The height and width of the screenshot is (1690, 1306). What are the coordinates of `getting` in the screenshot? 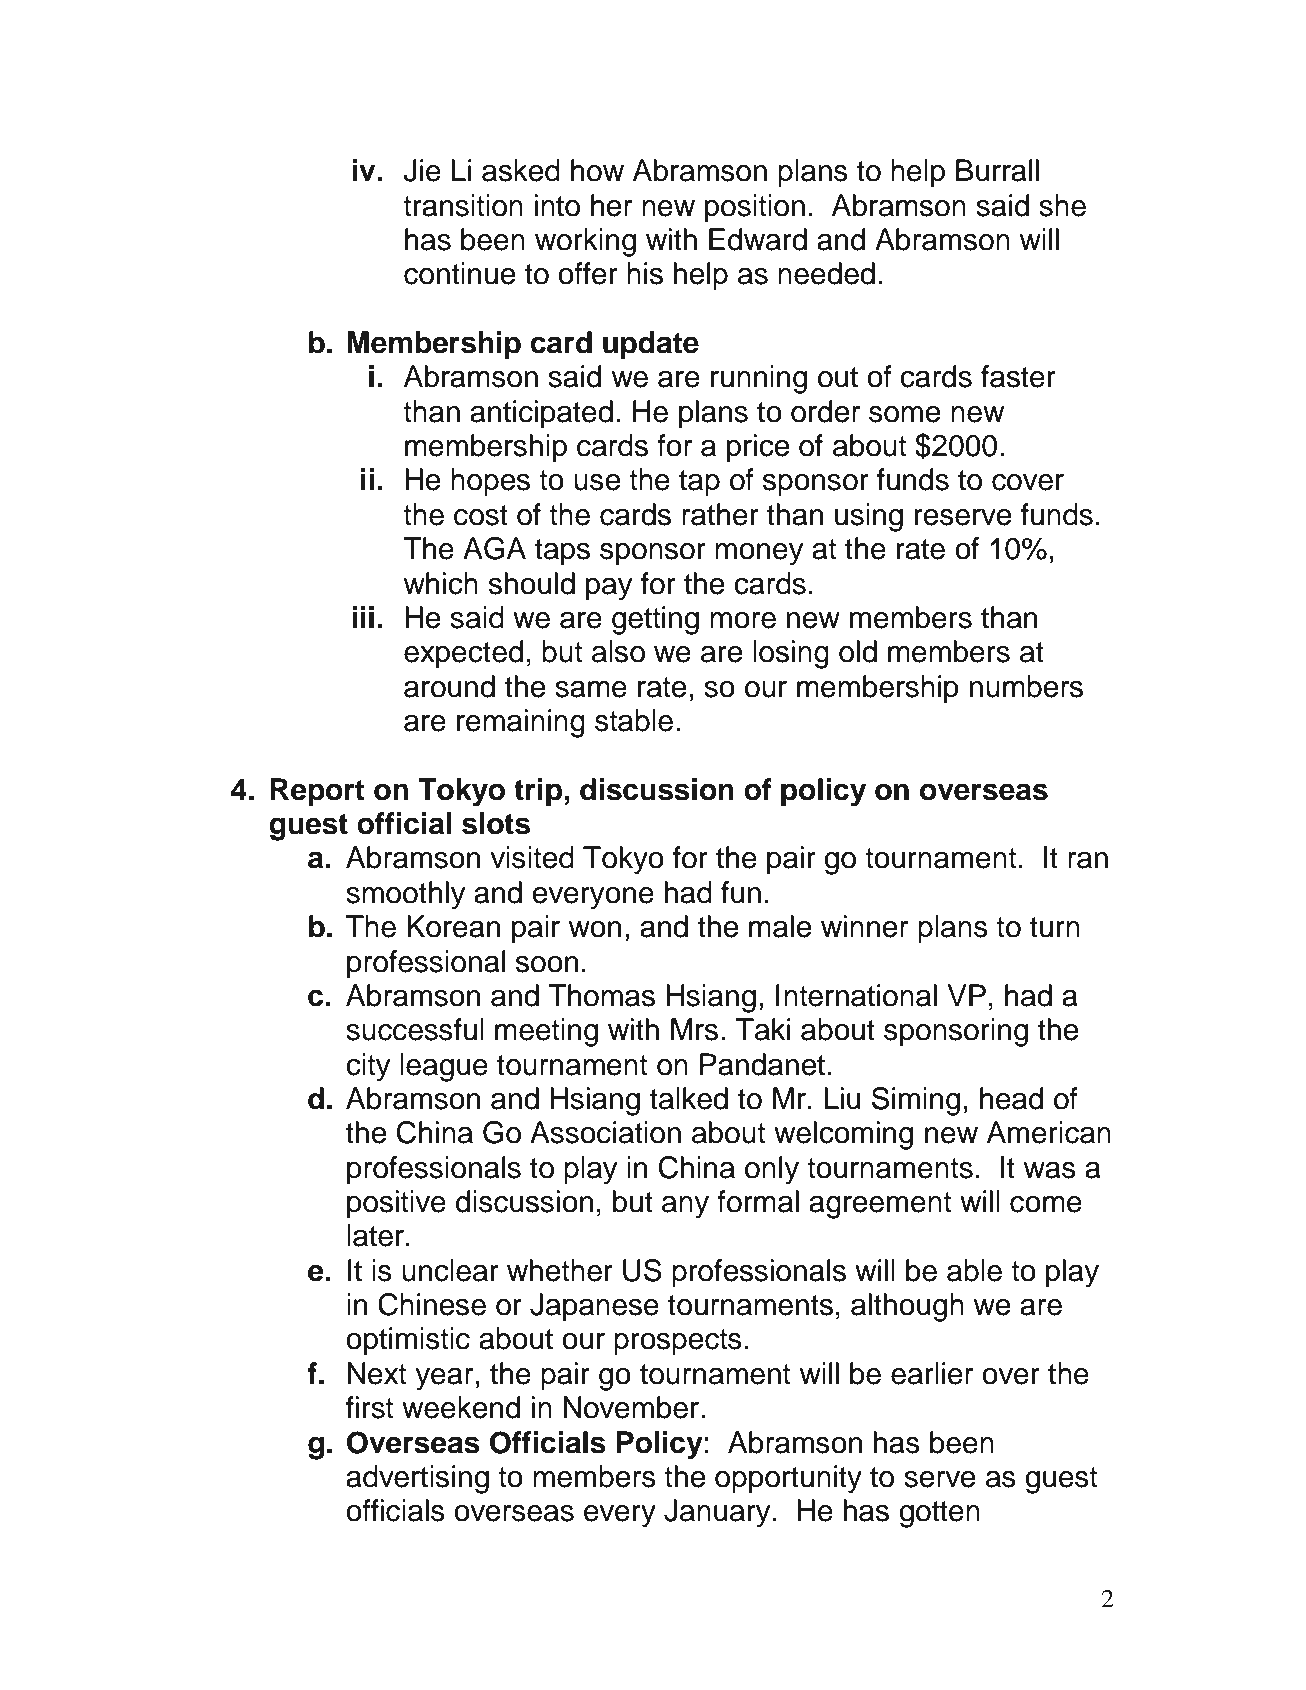 It's located at (655, 620).
